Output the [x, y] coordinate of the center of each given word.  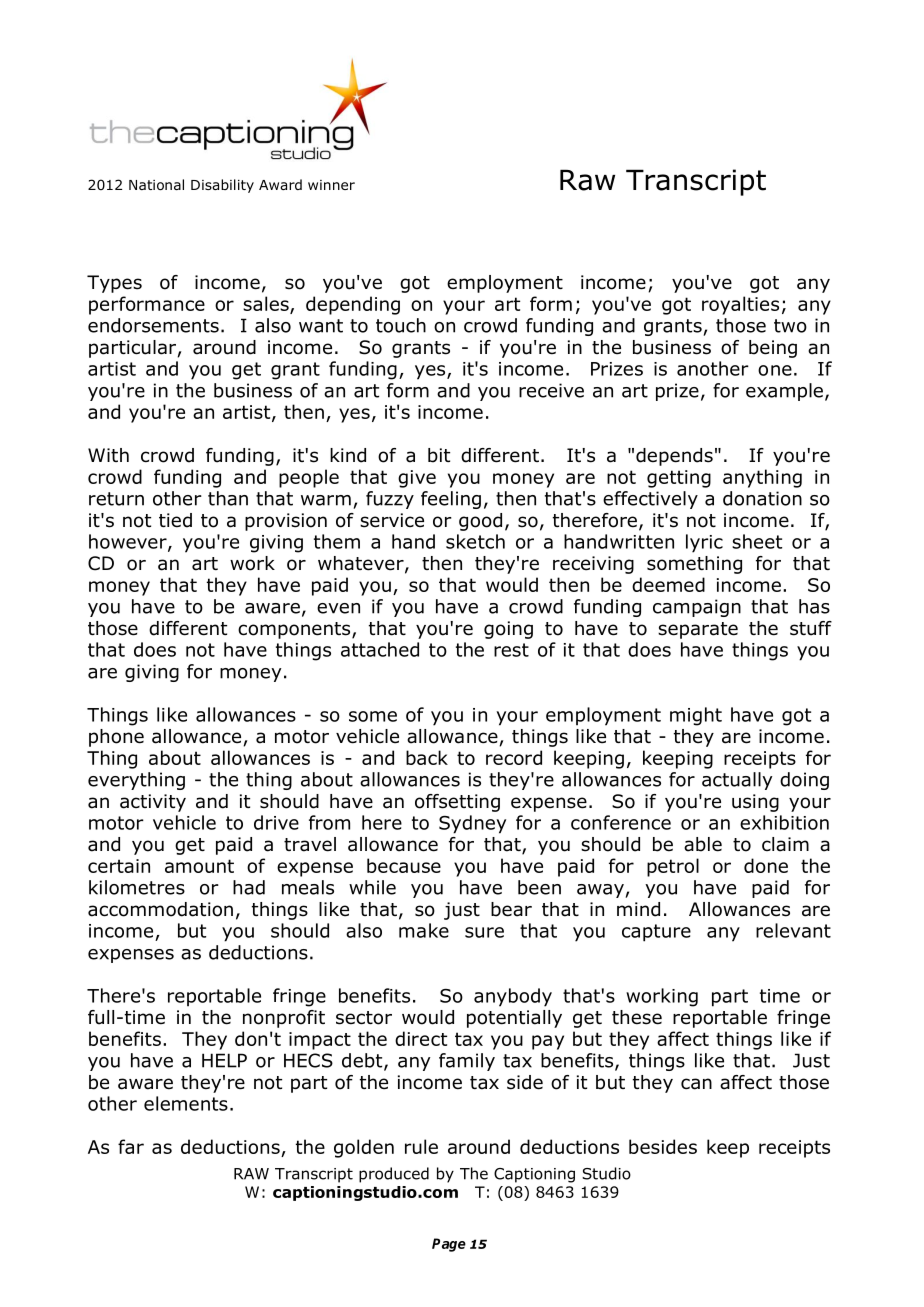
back [427, 757]
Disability [222, 186]
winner [331, 185]
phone [116, 738]
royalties [740, 305]
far [131, 1146]
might [696, 716]
